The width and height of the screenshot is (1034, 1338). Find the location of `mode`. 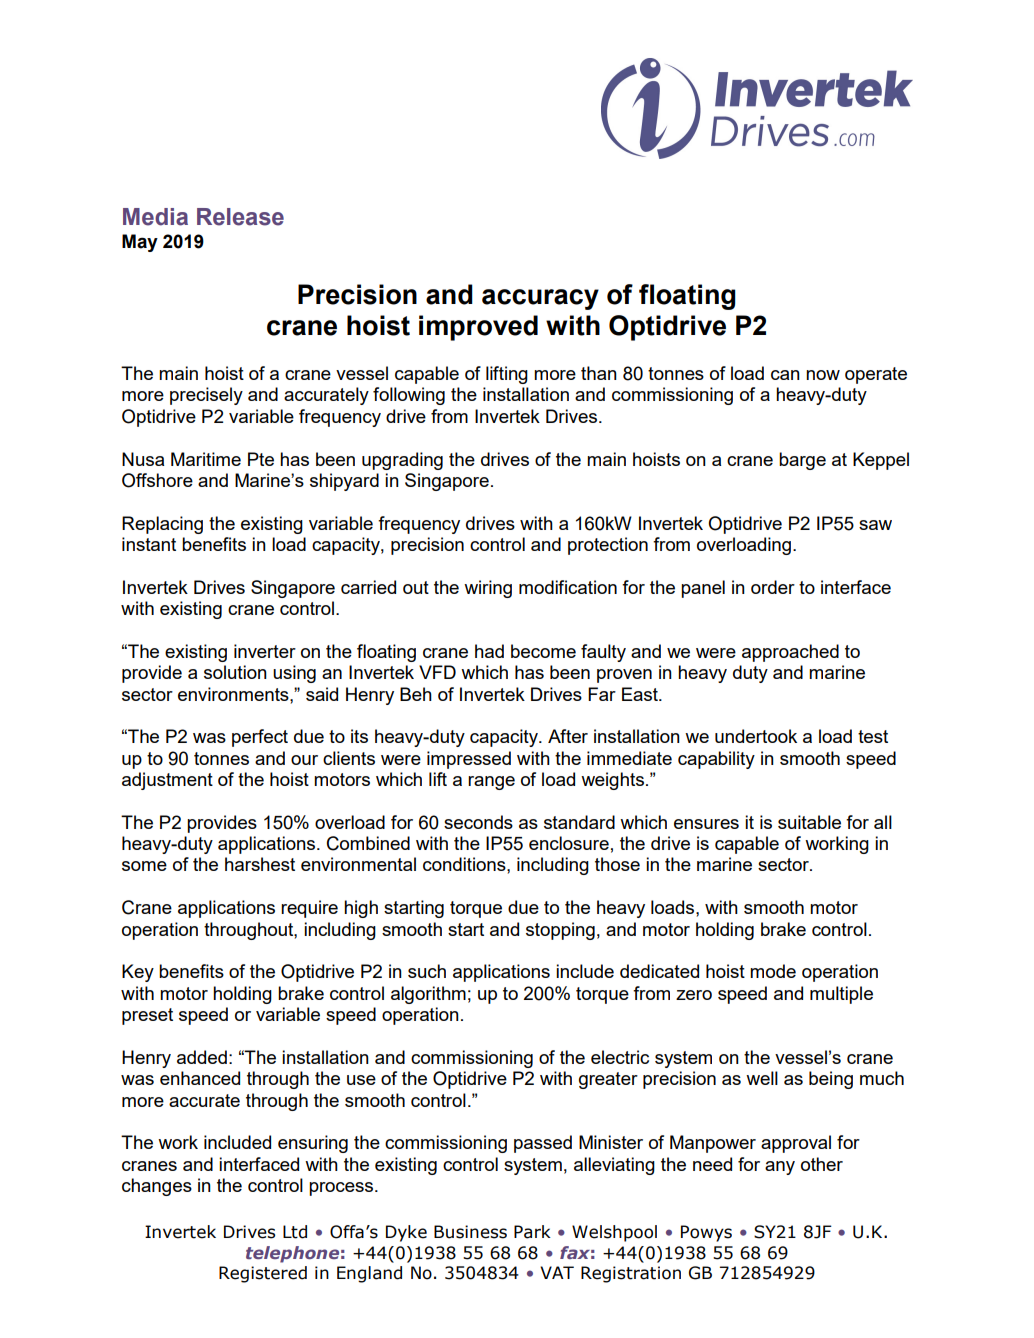

mode is located at coordinates (773, 971).
